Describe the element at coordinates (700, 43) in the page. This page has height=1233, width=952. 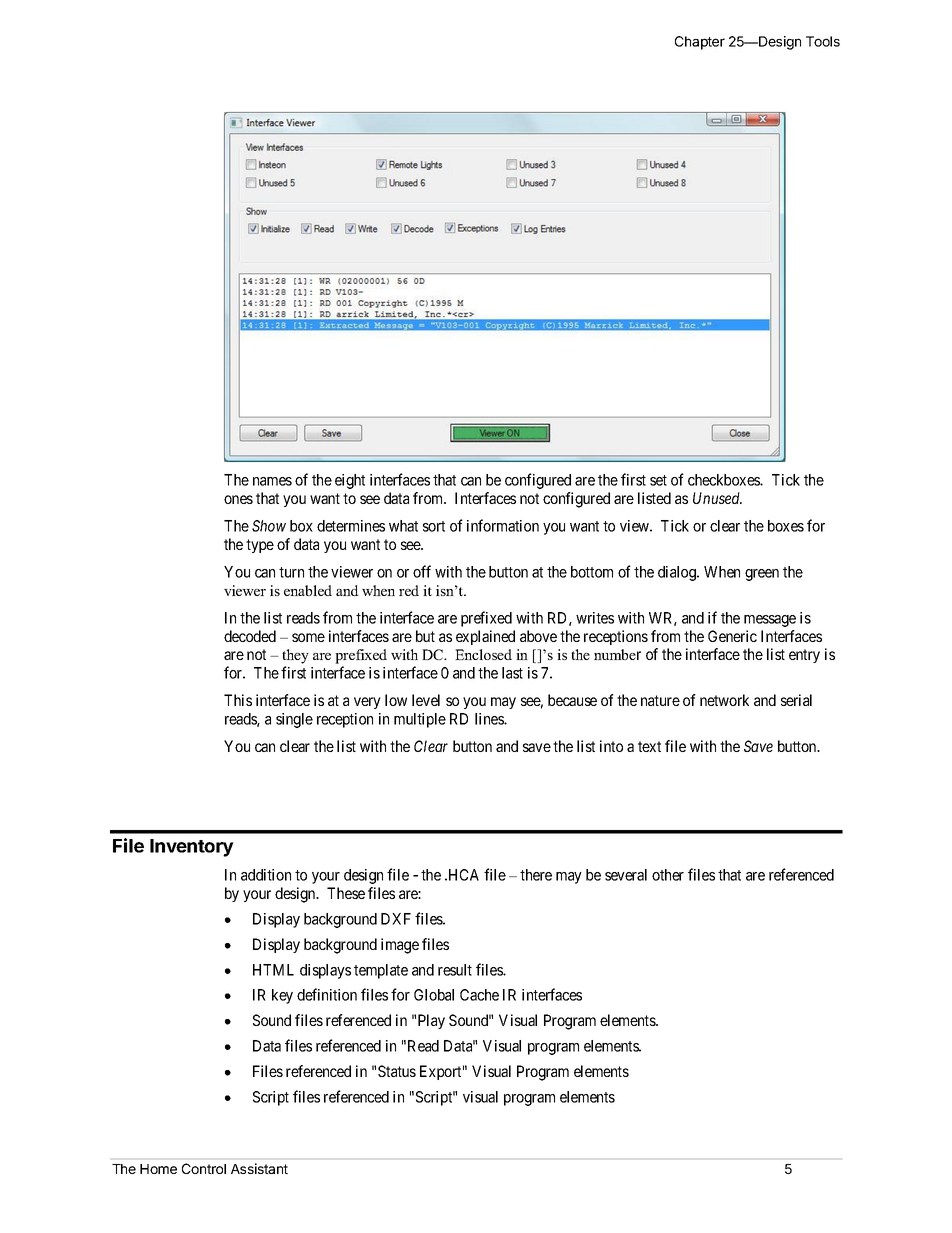
I see `Chapter` at that location.
